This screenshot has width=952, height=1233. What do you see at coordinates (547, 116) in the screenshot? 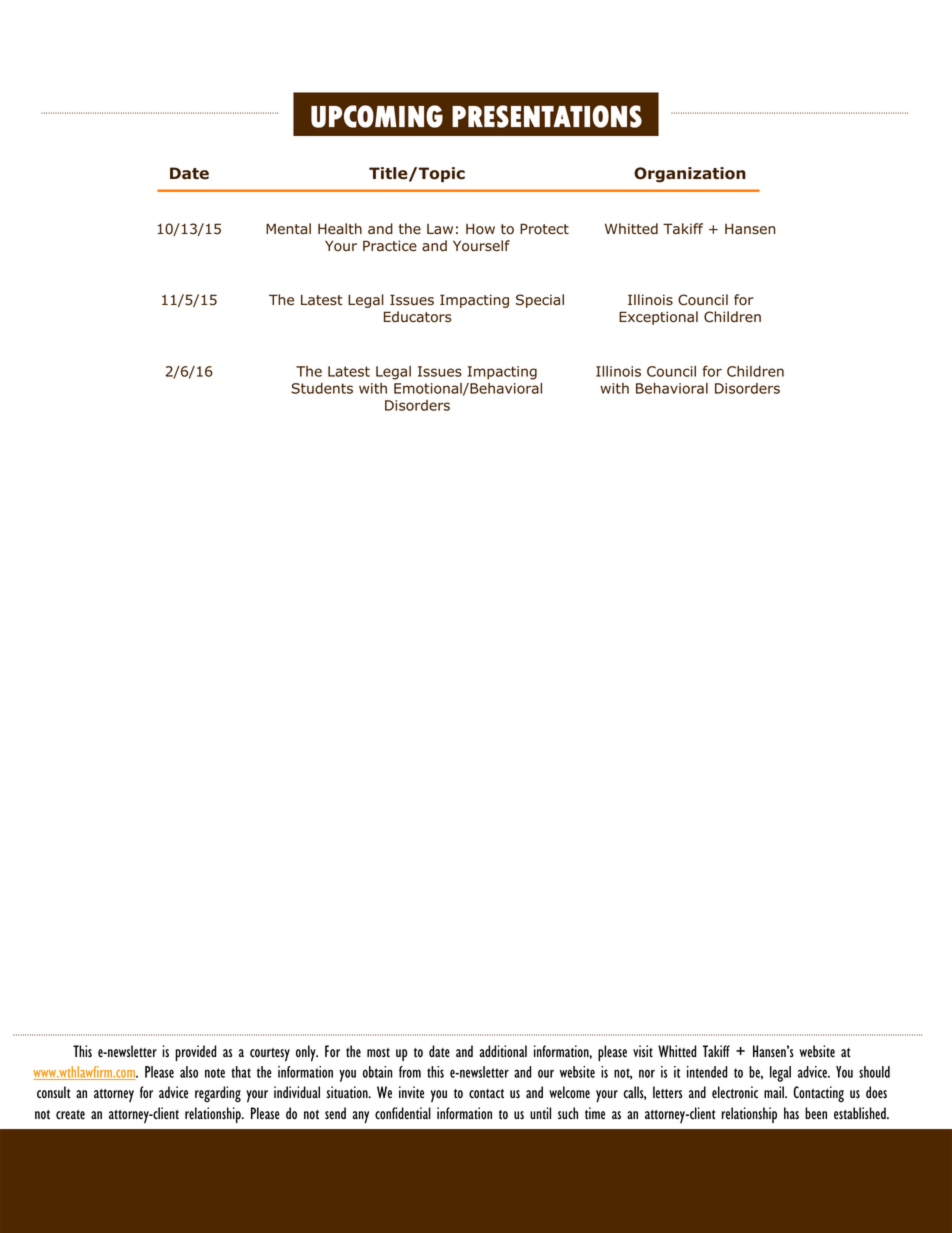
I see `PRESENTATIONS` at bounding box center [547, 116].
